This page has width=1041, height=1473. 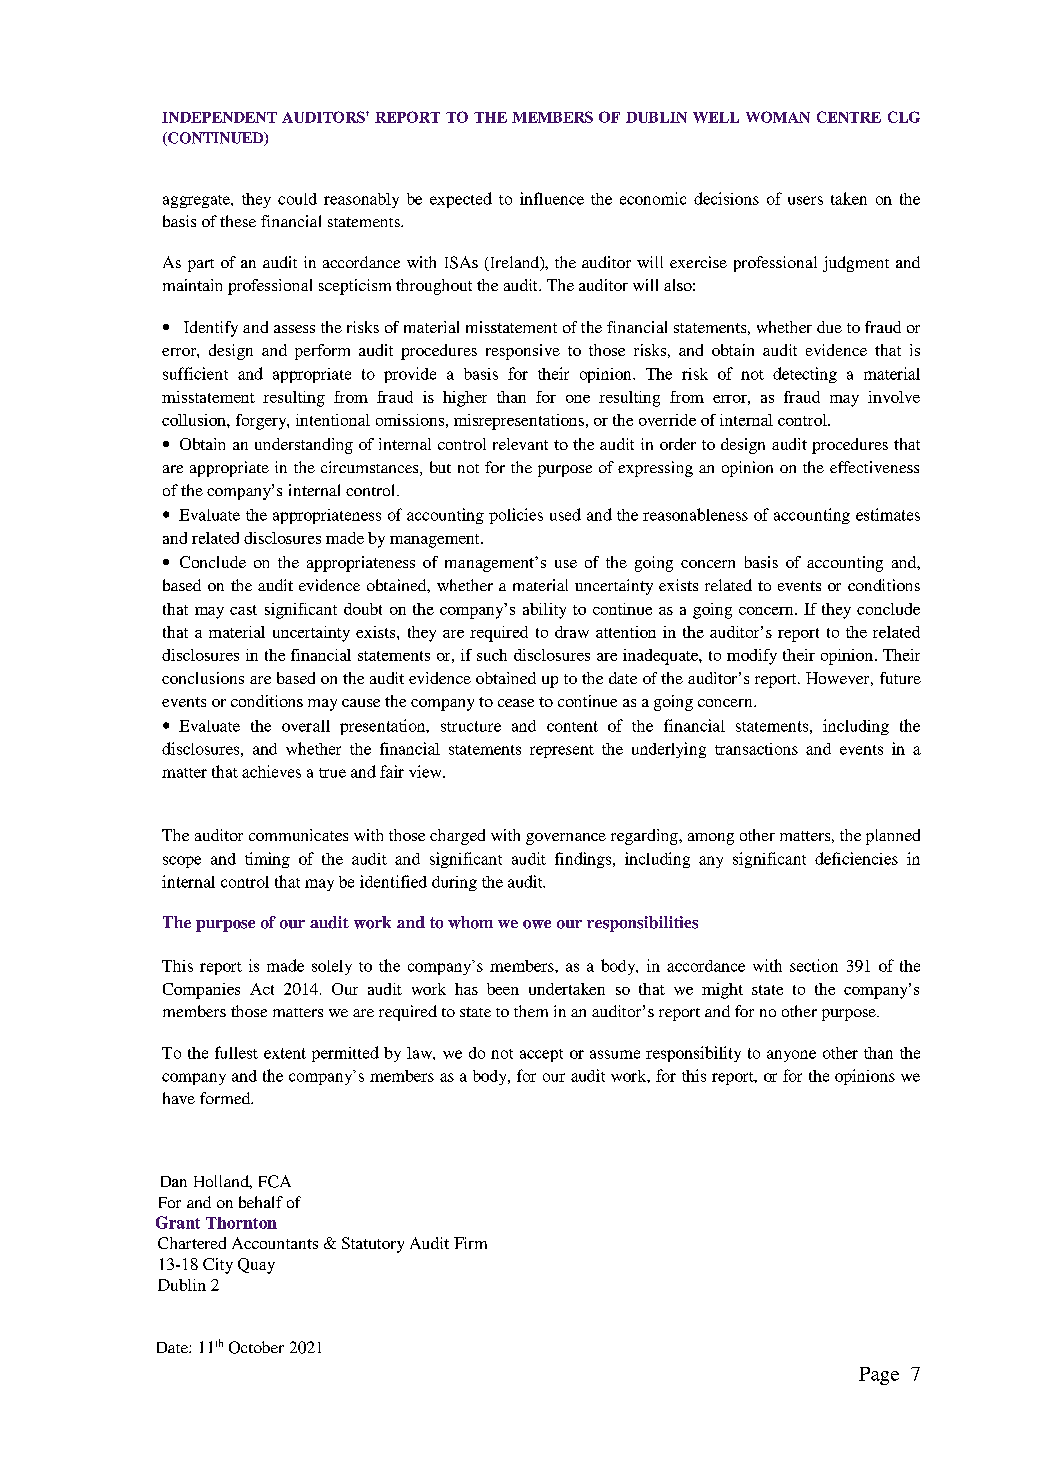 What do you see at coordinates (297, 199) in the page?
I see `could` at bounding box center [297, 199].
